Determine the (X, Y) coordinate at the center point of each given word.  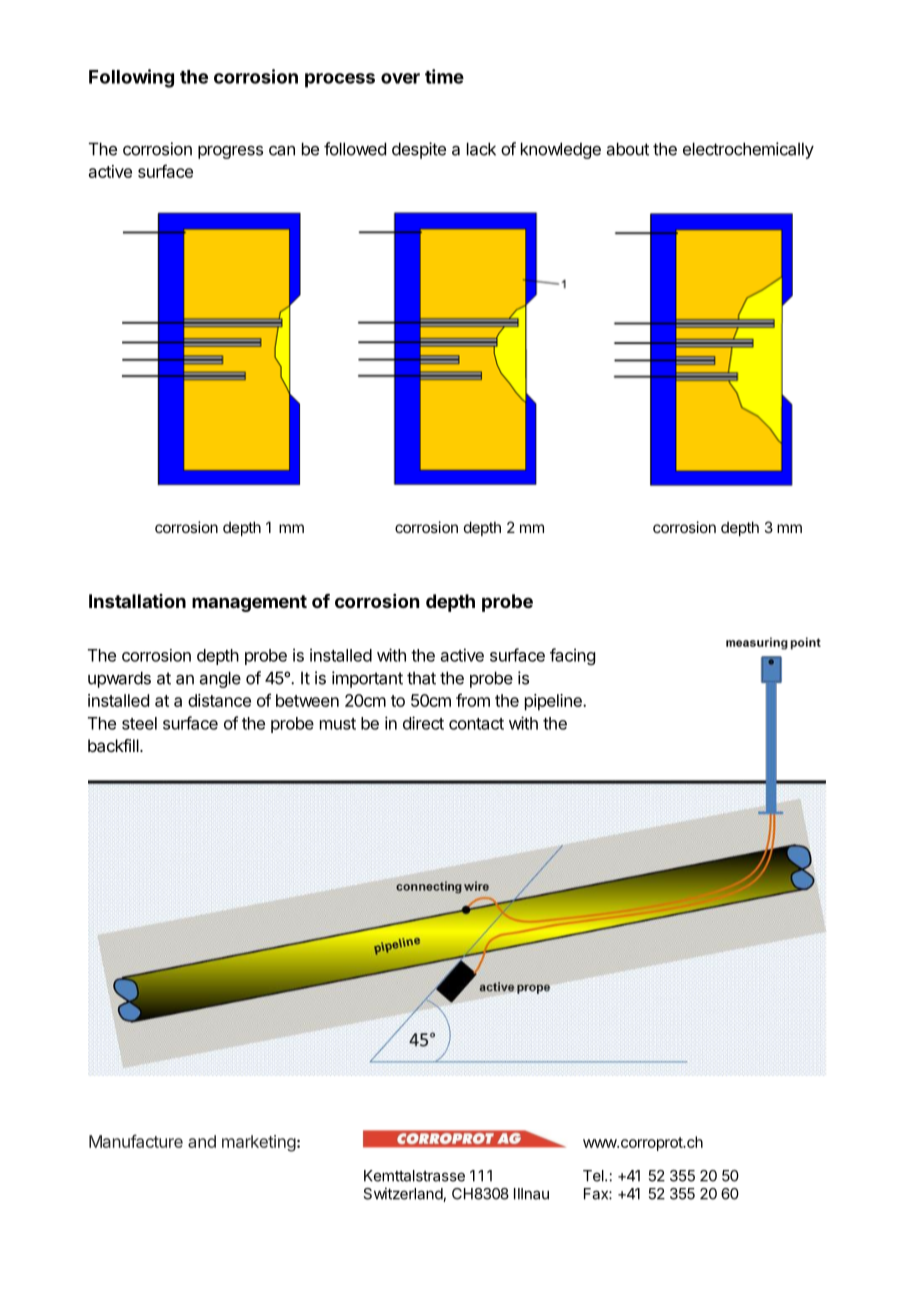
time (444, 76)
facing (572, 656)
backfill (114, 745)
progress (230, 152)
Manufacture (136, 1141)
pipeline (554, 702)
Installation (137, 601)
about (628, 149)
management (249, 603)
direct (423, 723)
